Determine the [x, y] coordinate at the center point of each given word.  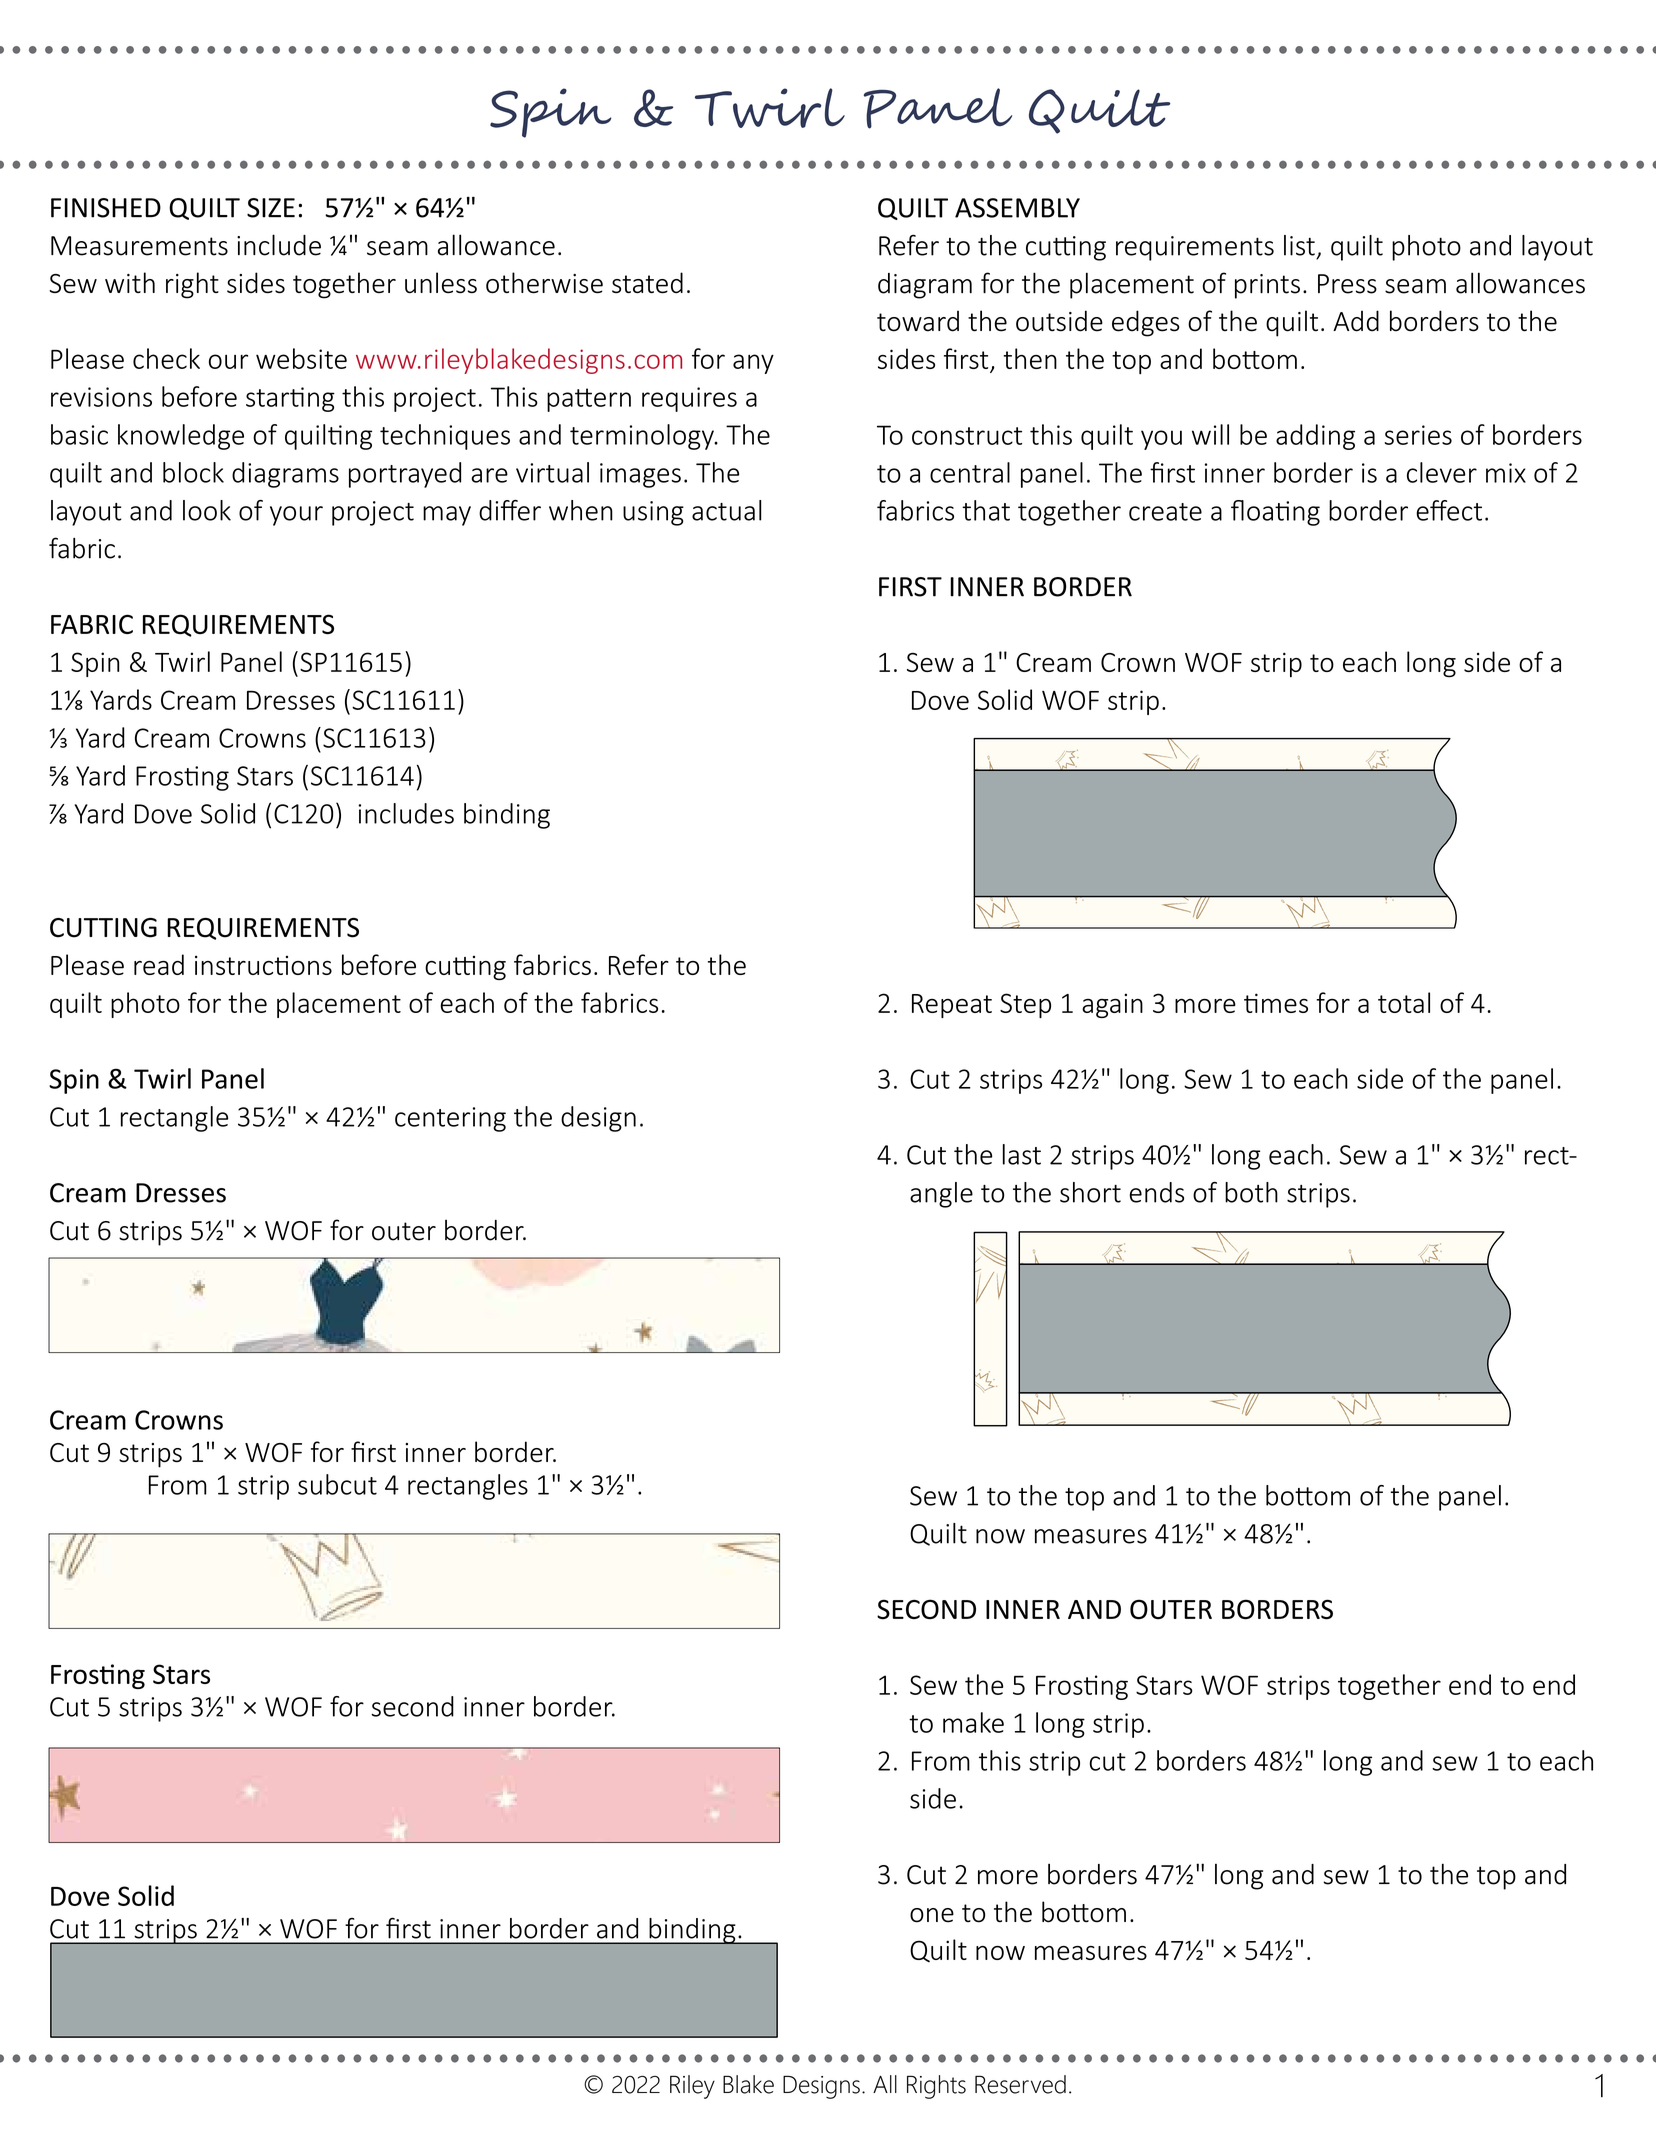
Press [1347, 284]
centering [450, 1119]
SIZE [271, 208]
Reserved [1020, 2084]
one [932, 1915]
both [1251, 1192]
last [1022, 1154]
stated [647, 283]
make [973, 1722]
